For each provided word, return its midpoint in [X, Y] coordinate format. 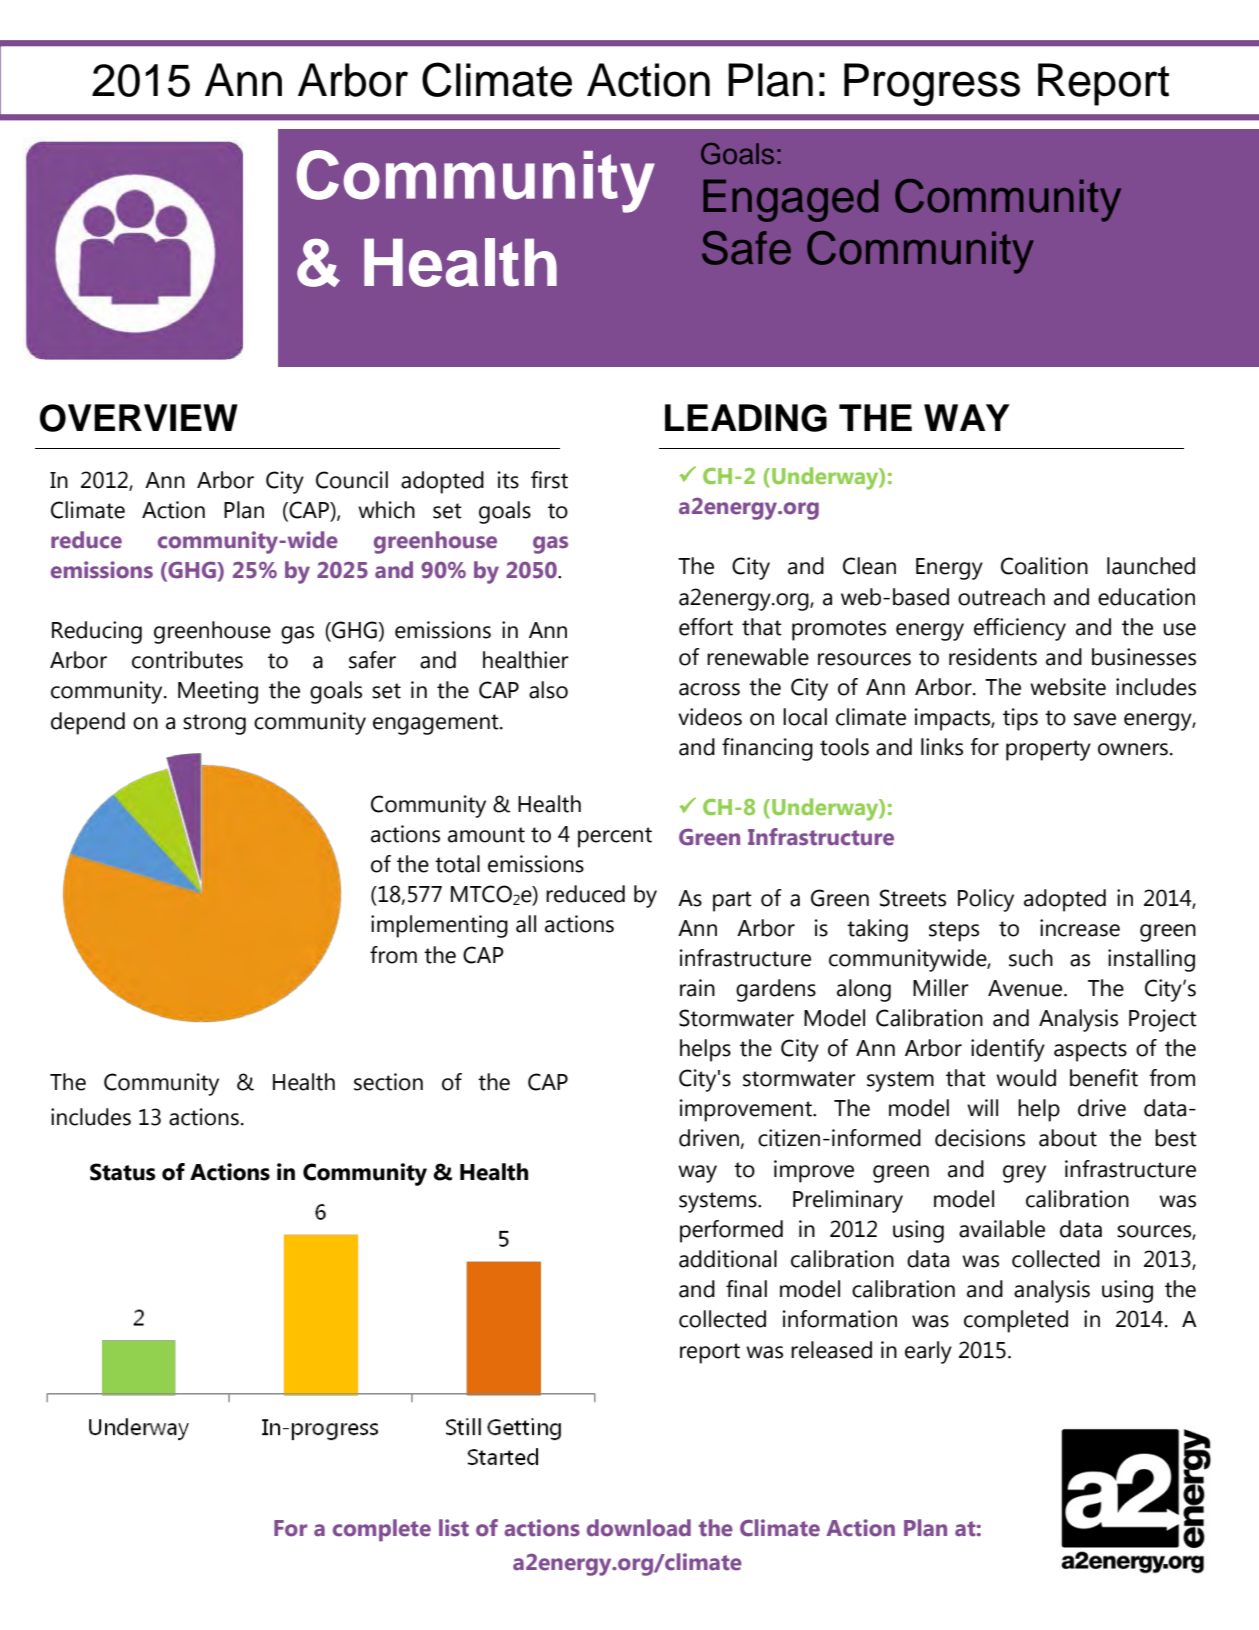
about [1068, 1138]
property [1048, 750]
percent [615, 837]
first [549, 480]
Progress [932, 84]
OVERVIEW [139, 418]
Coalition [1044, 566]
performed [731, 1231]
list [454, 1528]
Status [123, 1172]
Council [352, 480]
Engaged [790, 200]
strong [214, 724]
